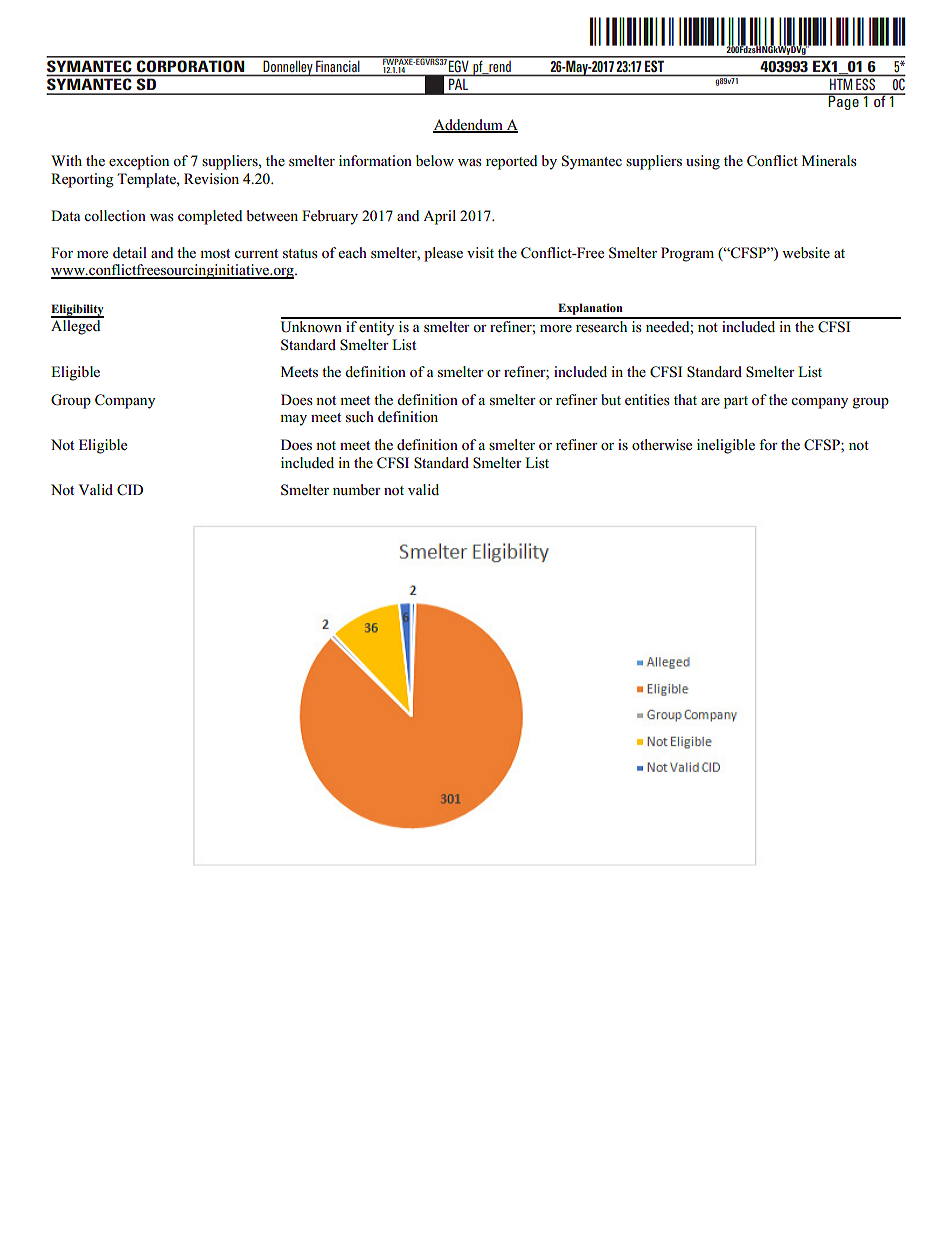 Image resolution: width=952 pixels, height=1233 pixels. Describe the element at coordinates (439, 217) in the screenshot. I see `April` at that location.
